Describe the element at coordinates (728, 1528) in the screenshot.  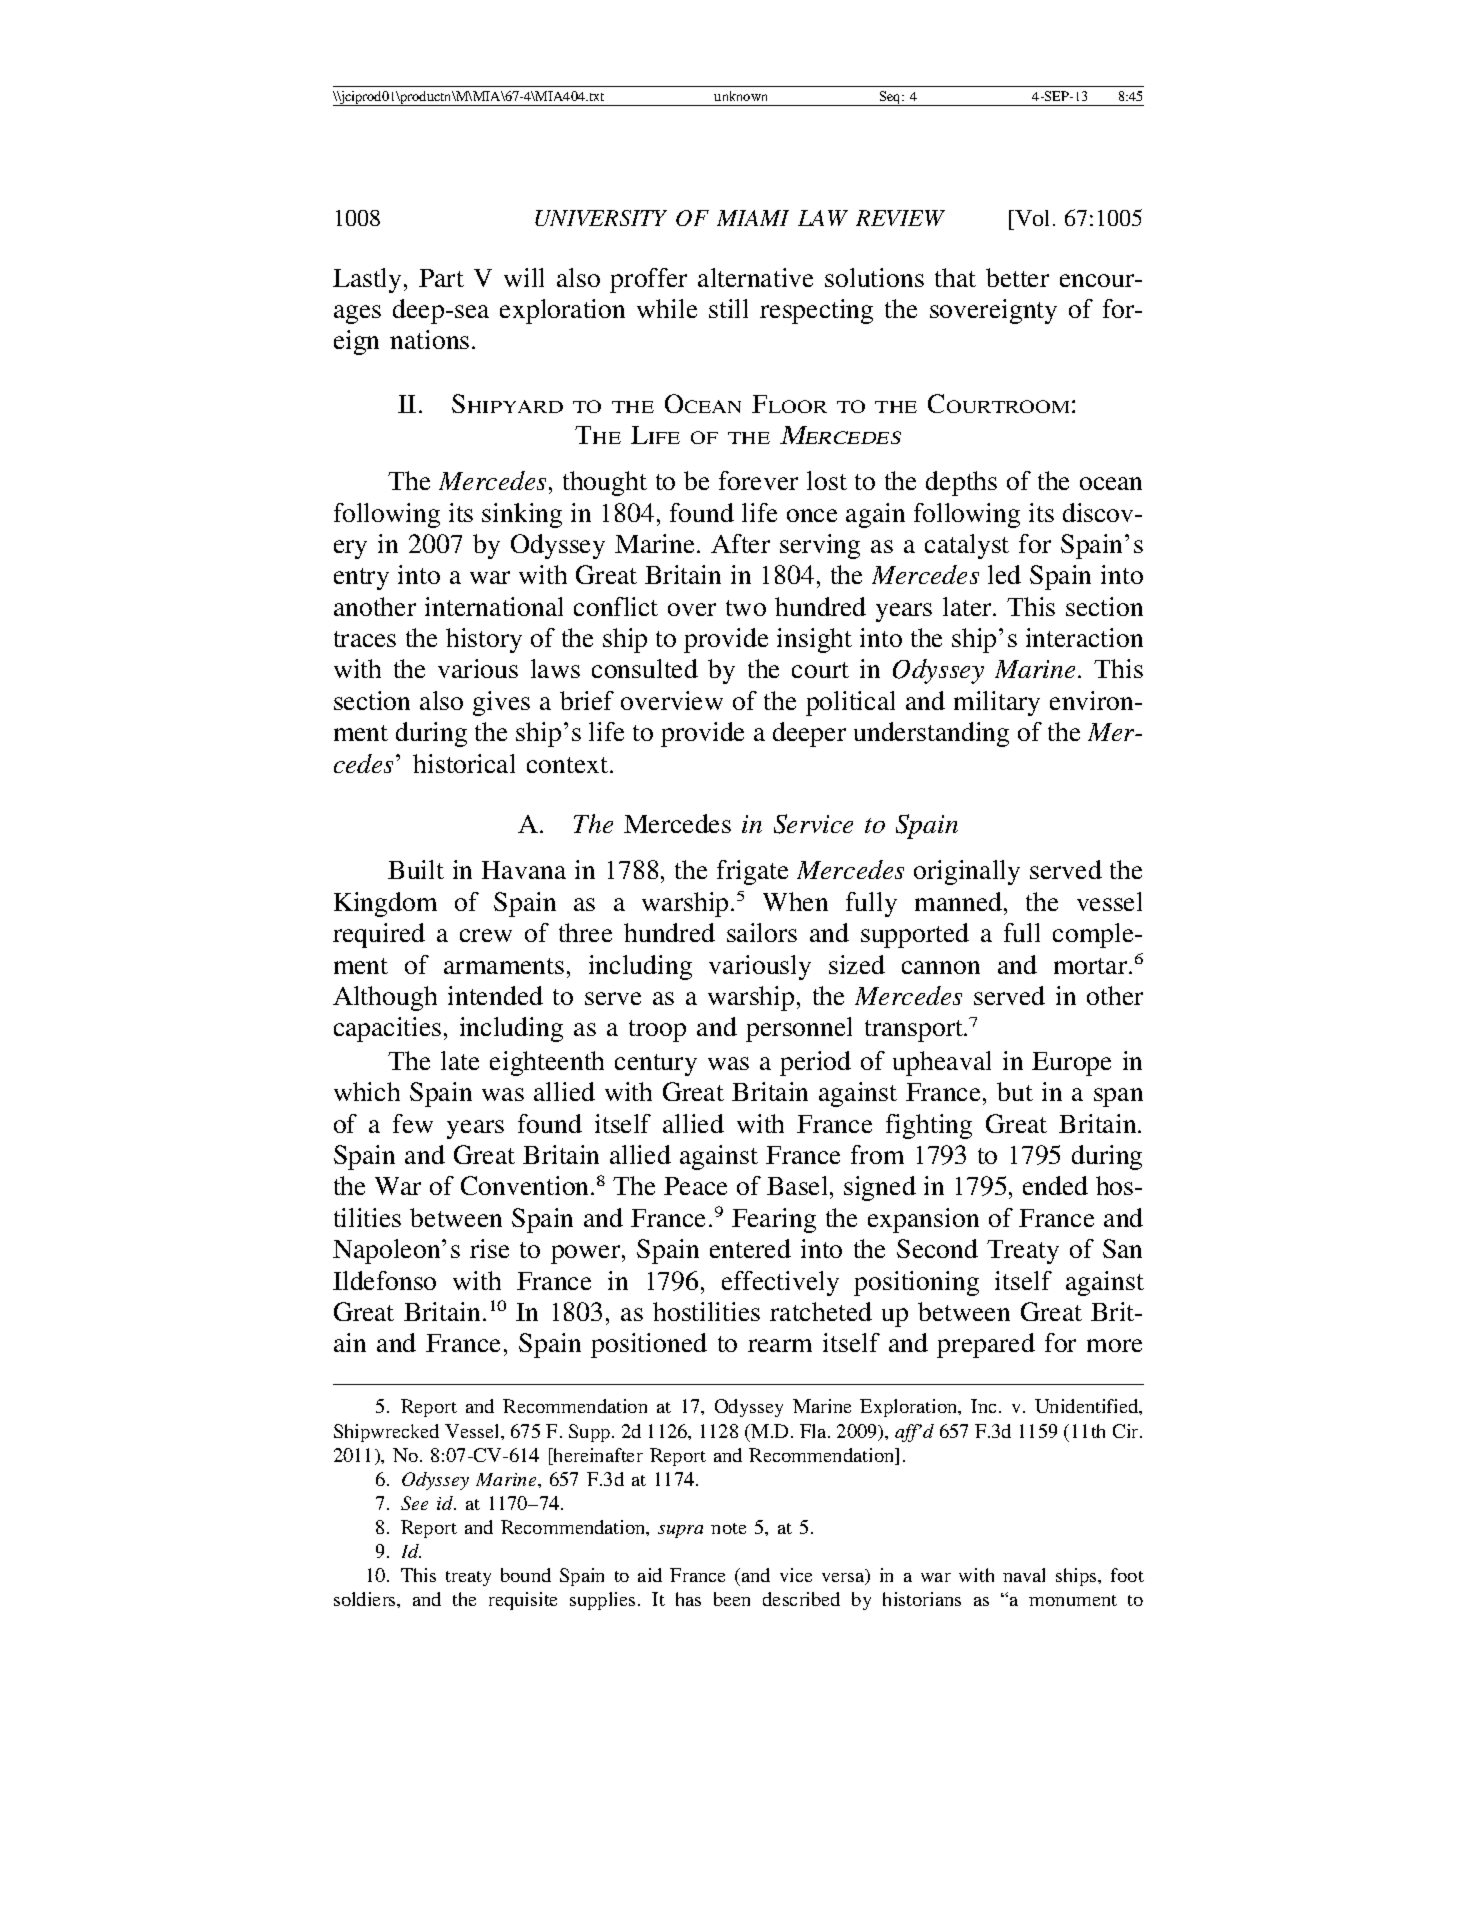
I see `note` at that location.
